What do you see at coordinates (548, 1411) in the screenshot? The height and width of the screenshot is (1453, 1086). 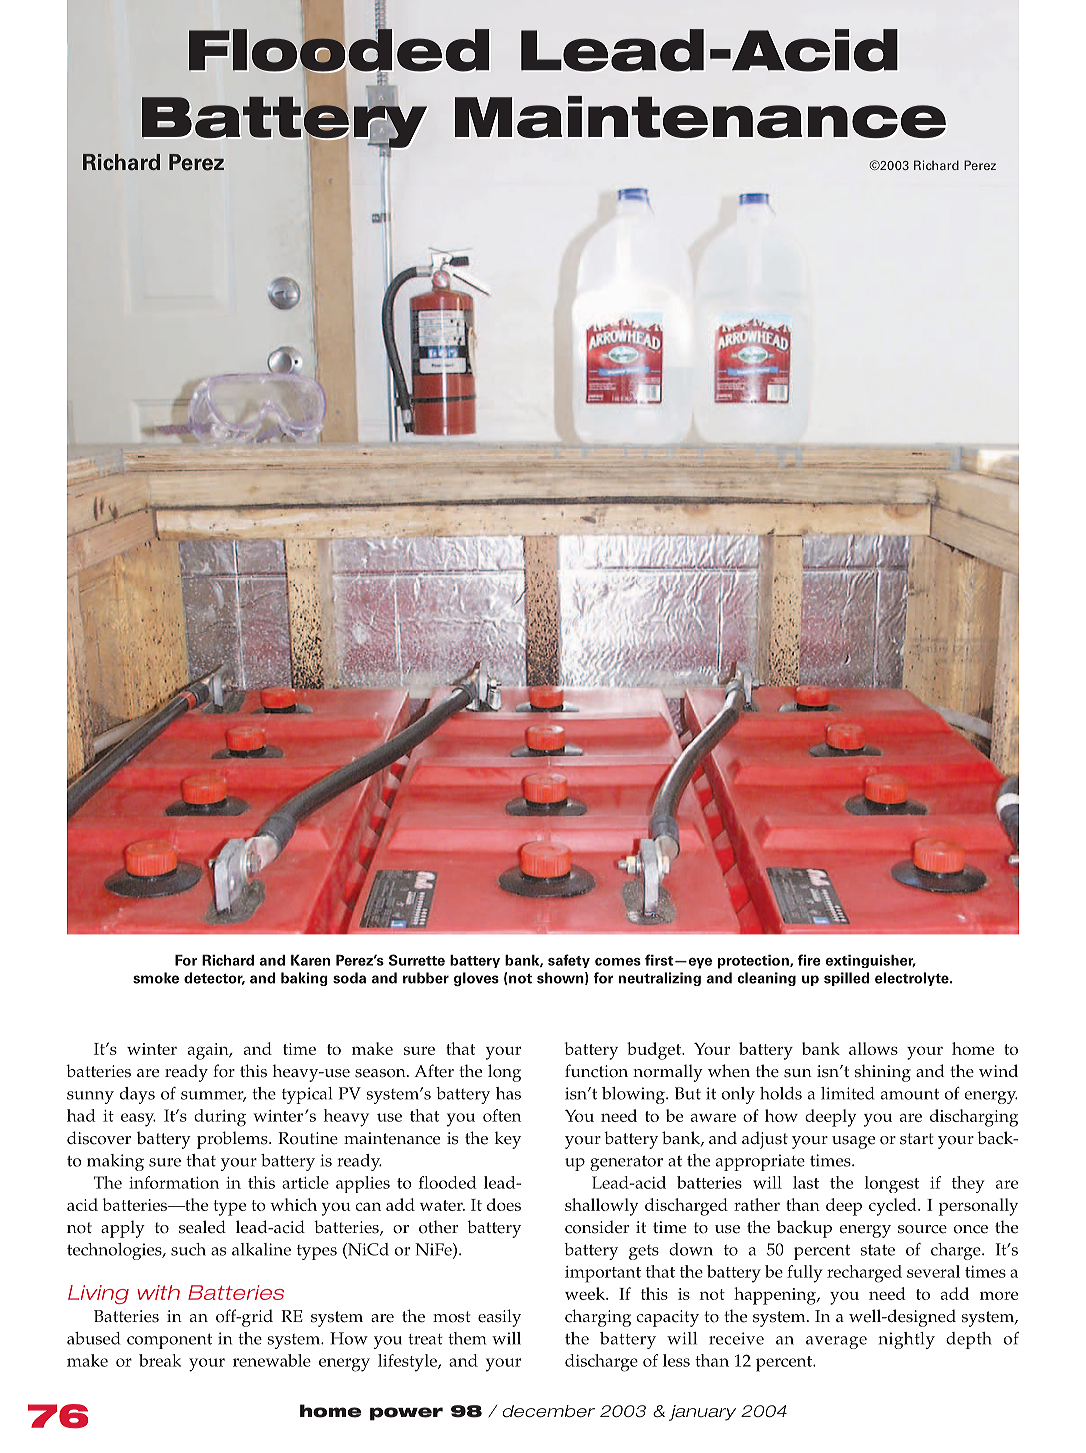 I see `december` at bounding box center [548, 1411].
